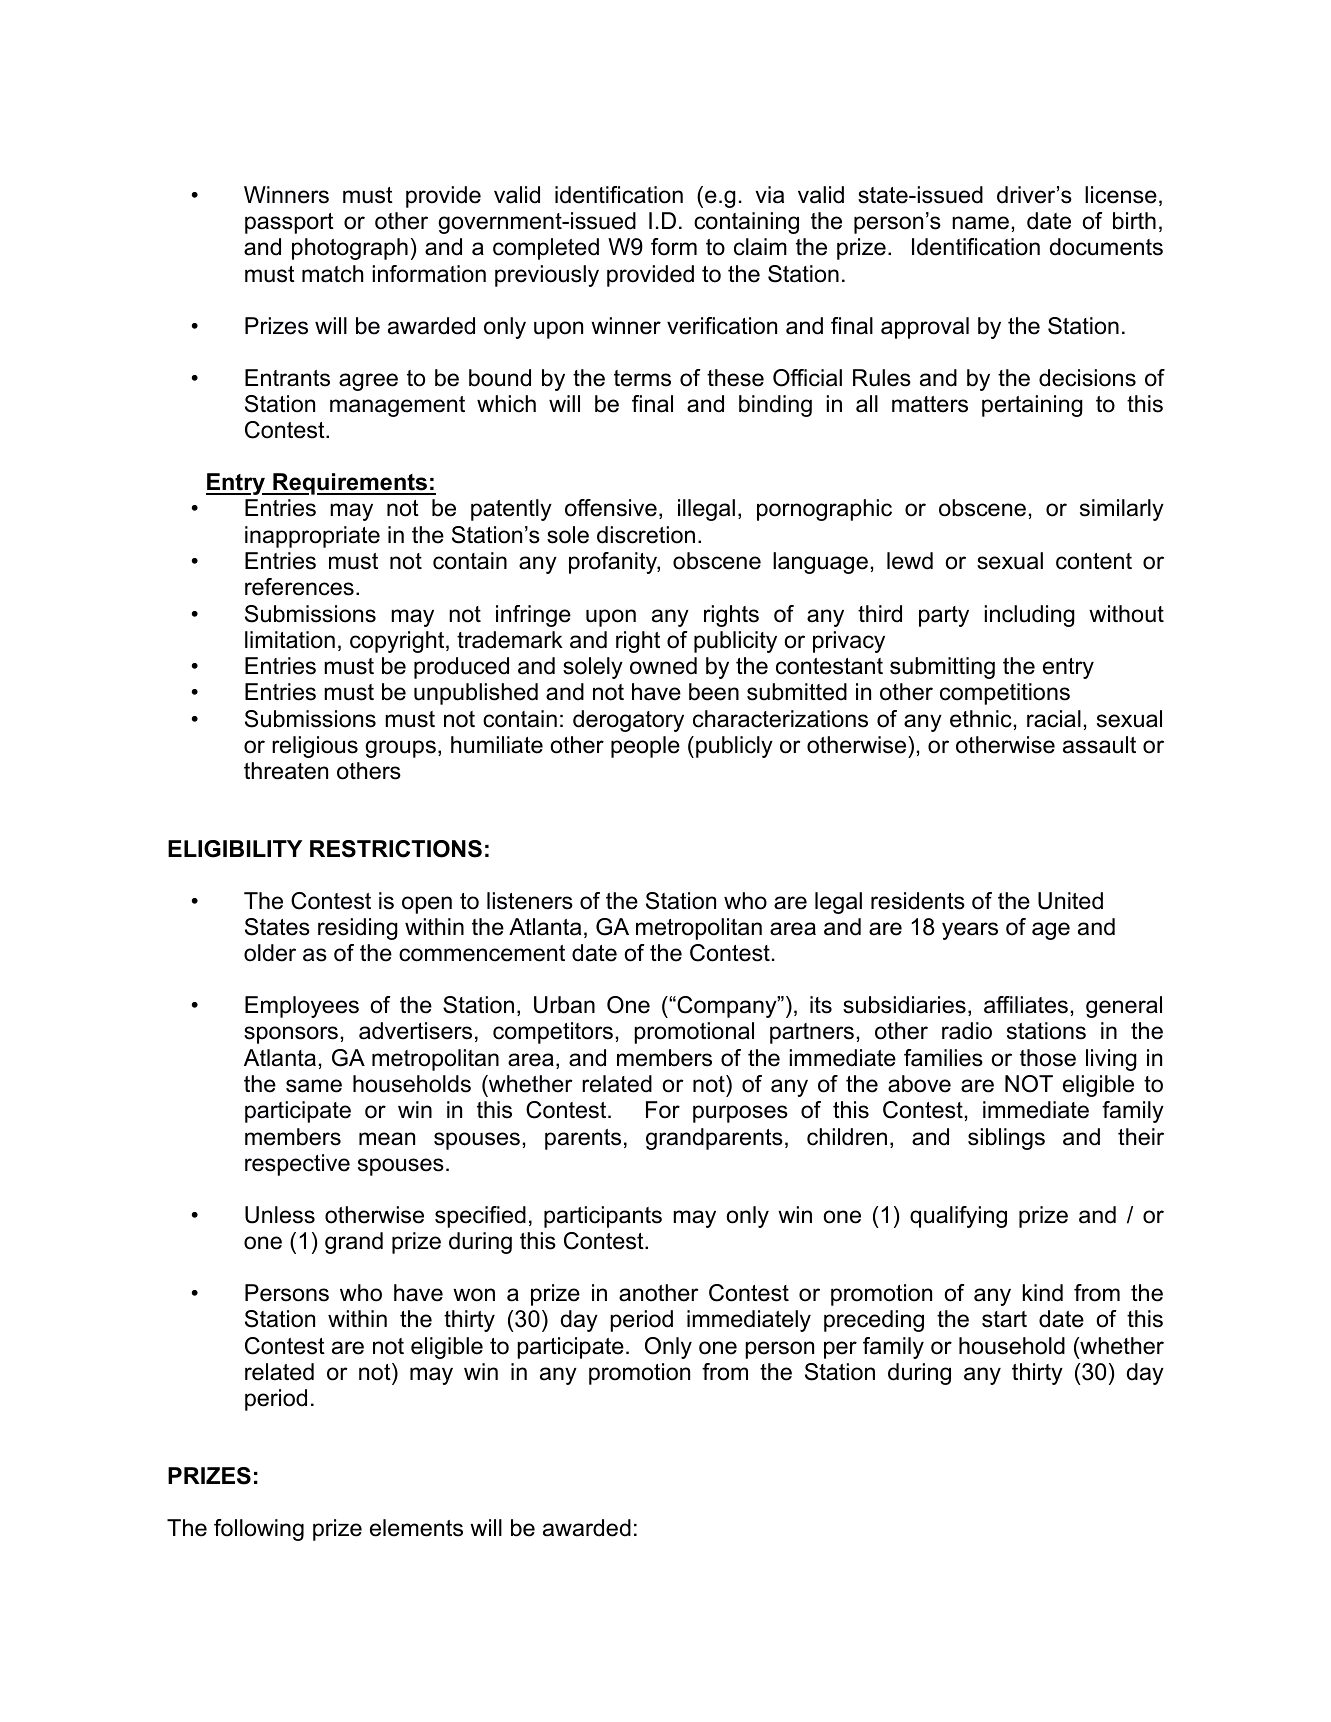 This image has height=1722, width=1331. Describe the element at coordinates (980, 223) in the image. I see `name` at that location.
